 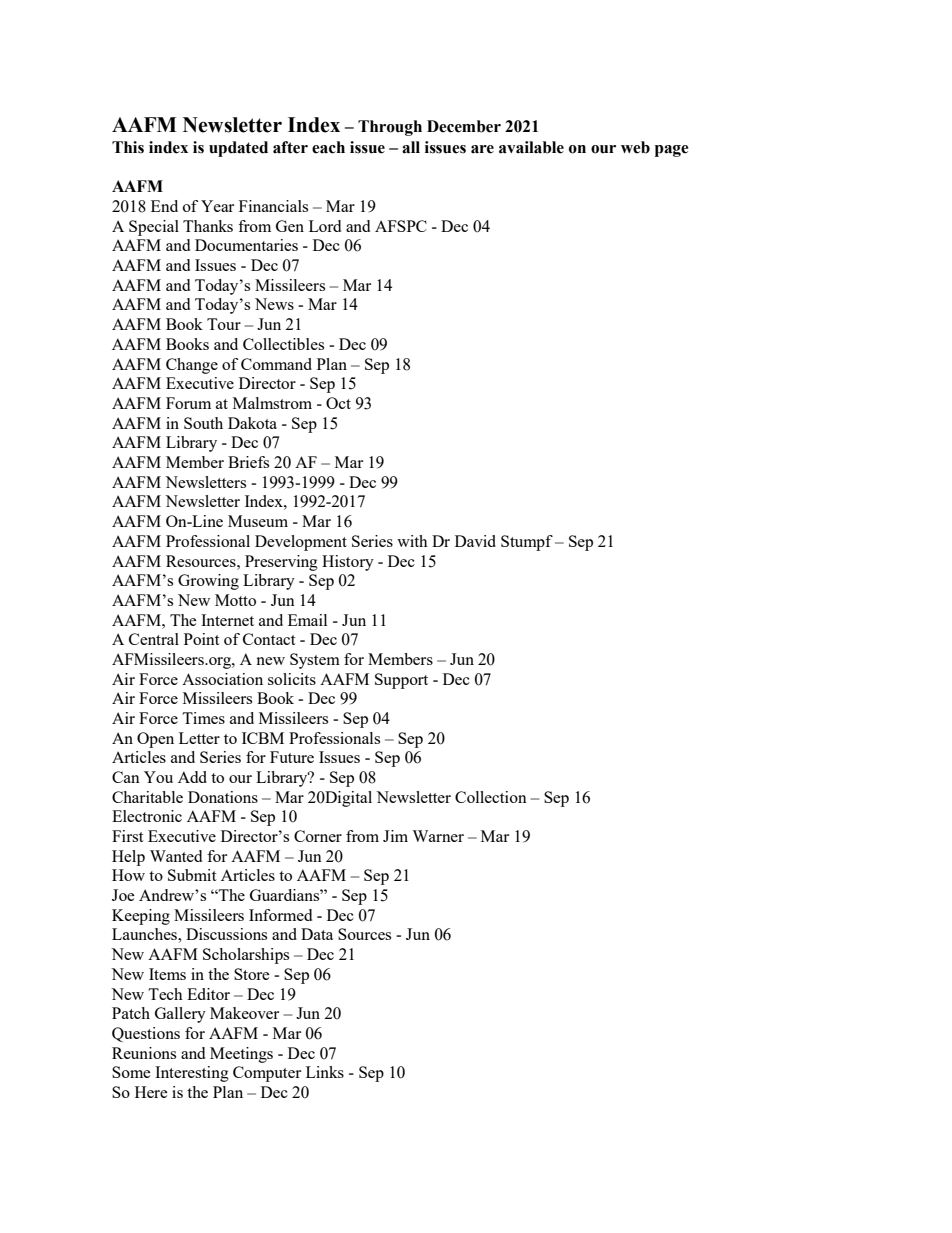 What do you see at coordinates (192, 777) in the screenshot?
I see `Add` at bounding box center [192, 777].
